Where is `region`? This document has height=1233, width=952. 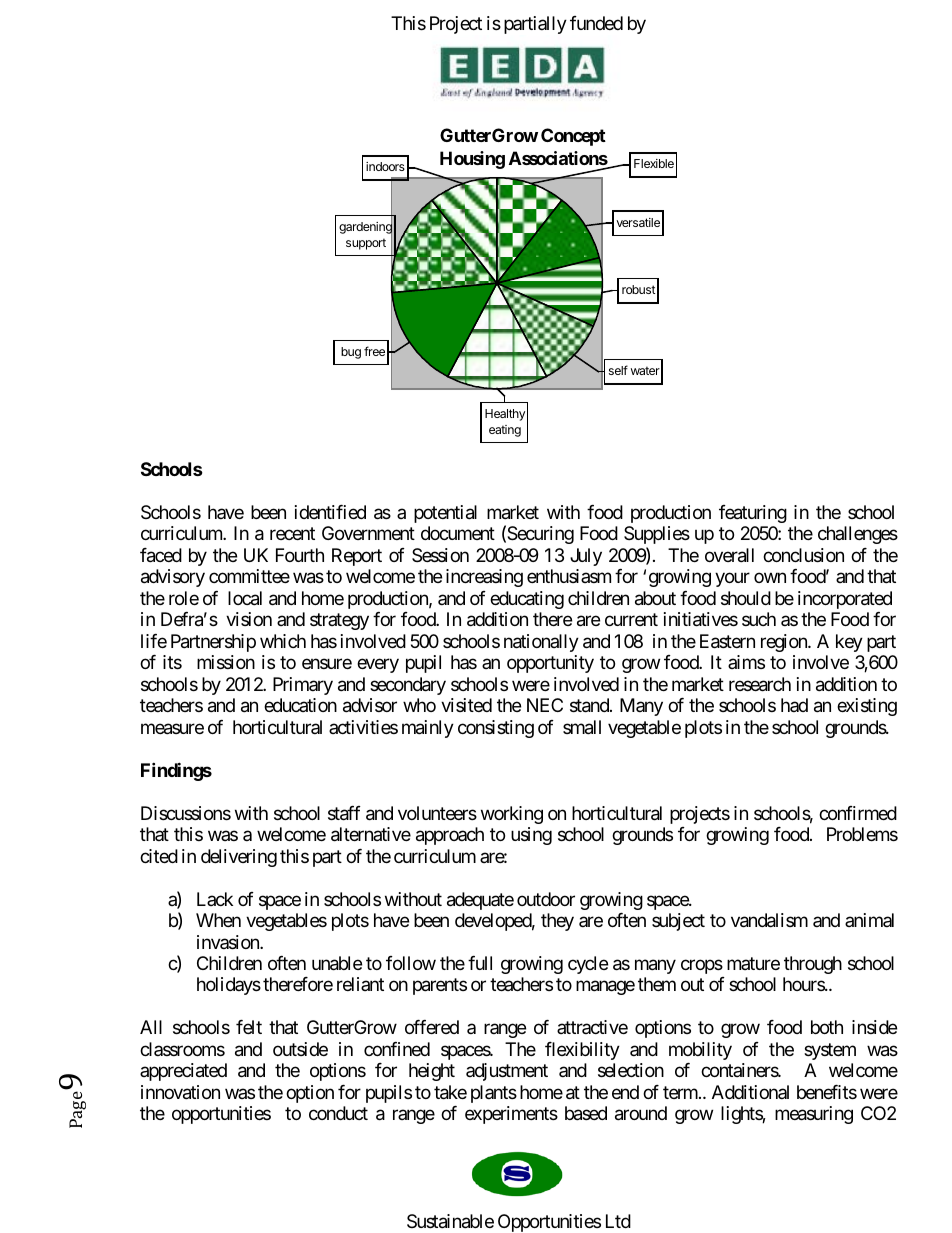
region is located at coordinates (785, 643).
